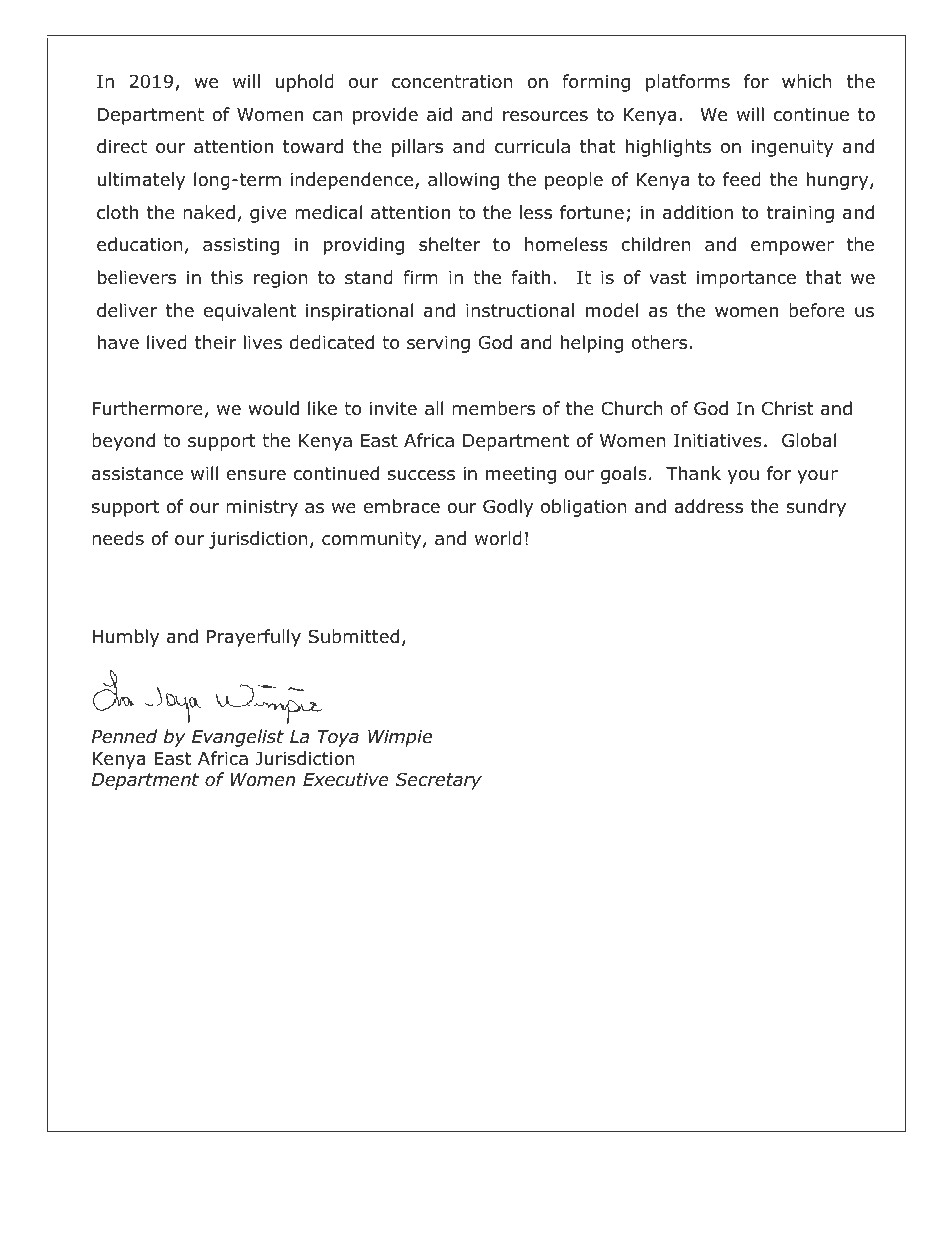  I want to click on address, so click(708, 506).
